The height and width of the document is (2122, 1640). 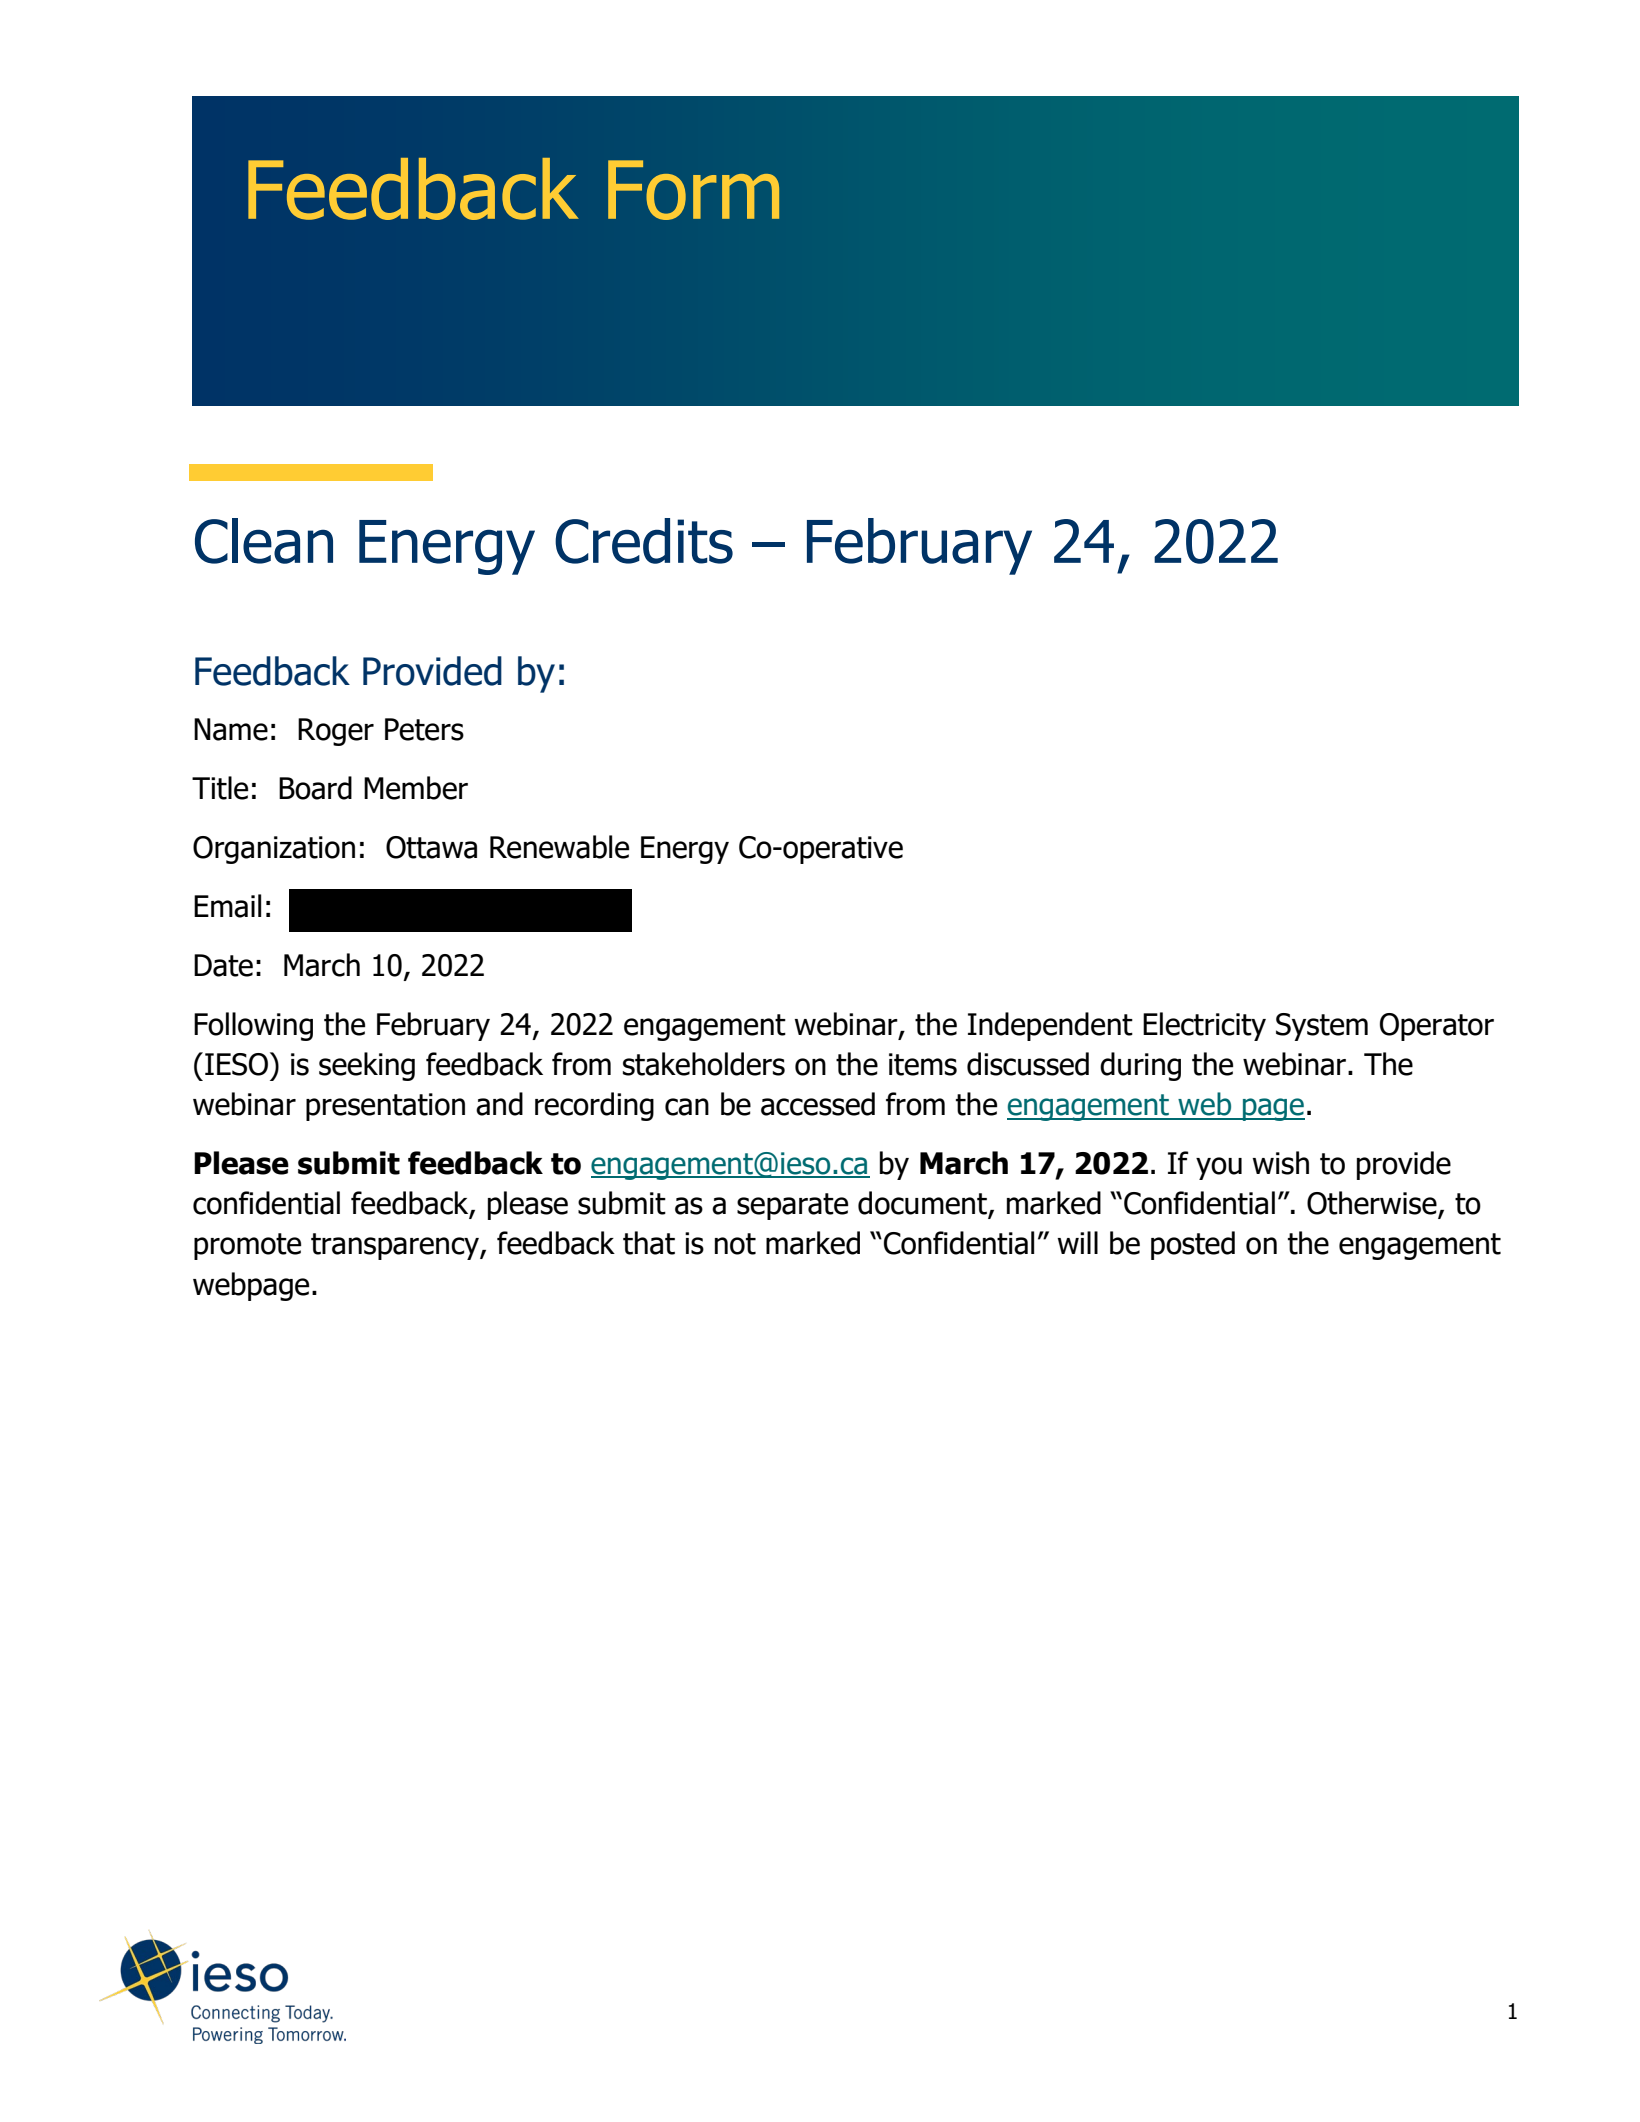 I want to click on promote, so click(x=247, y=1246).
